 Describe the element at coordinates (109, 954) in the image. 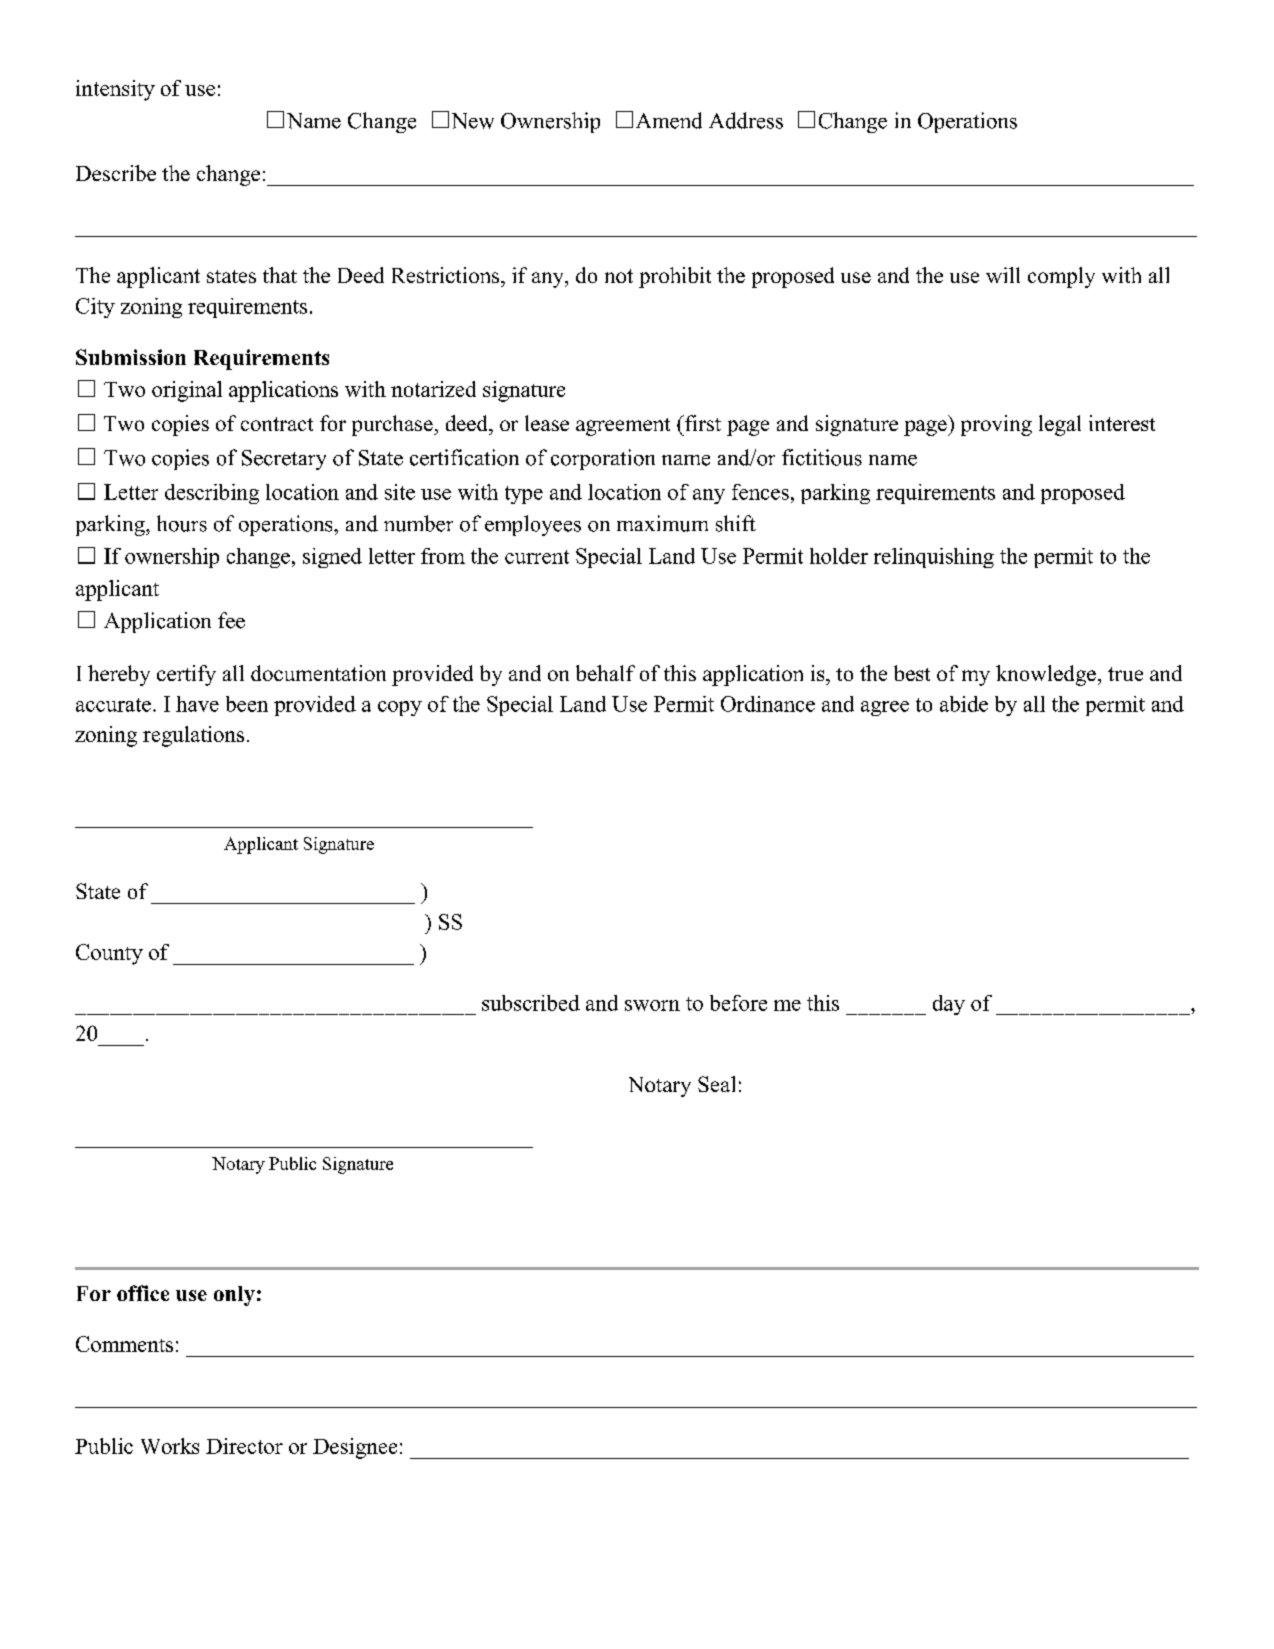

I see `County` at that location.
